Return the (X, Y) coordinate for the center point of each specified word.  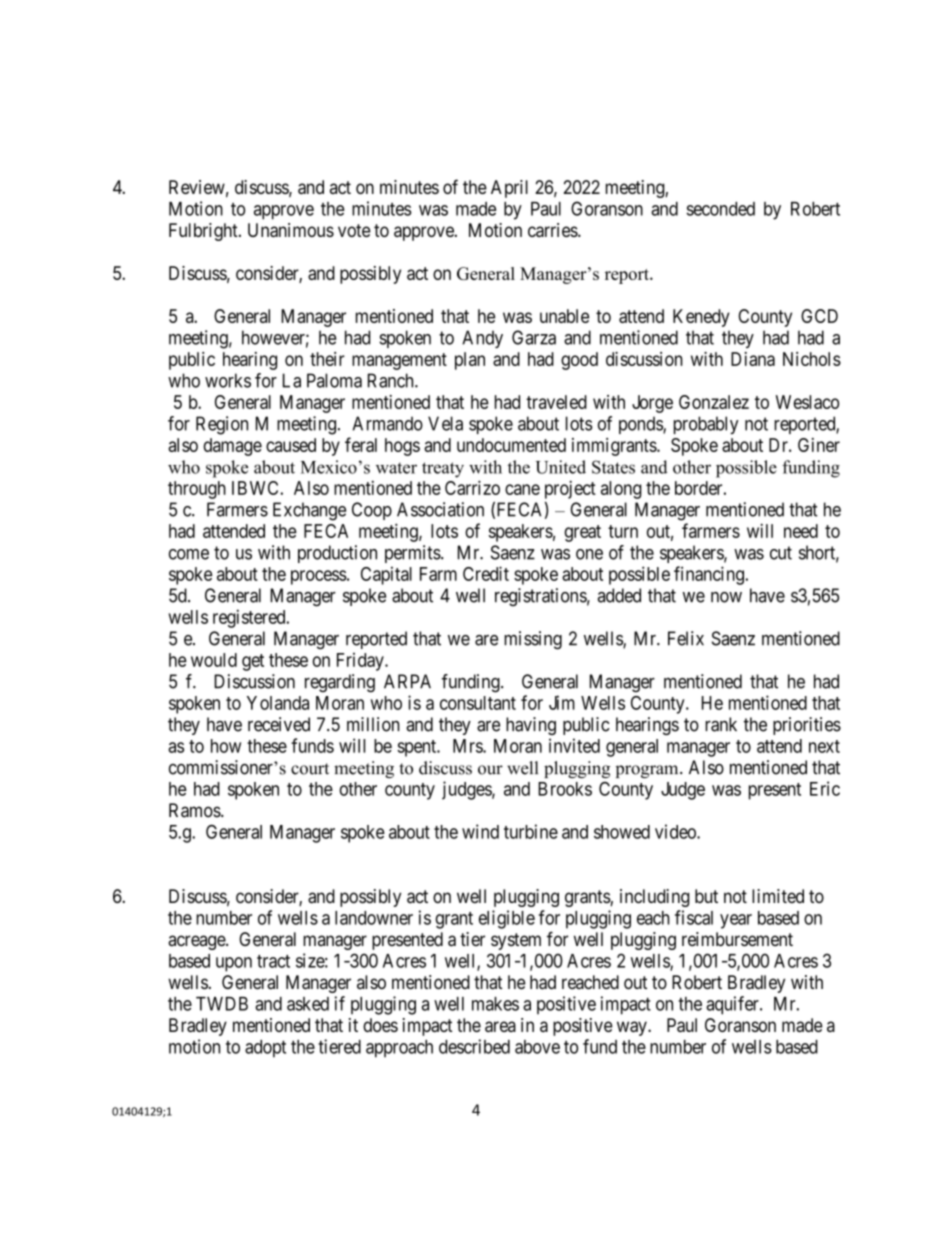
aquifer (733, 1005)
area (500, 1026)
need (801, 531)
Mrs (468, 746)
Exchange (309, 511)
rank (721, 724)
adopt (265, 1049)
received (279, 724)
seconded (720, 209)
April (509, 189)
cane (522, 489)
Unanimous (291, 230)
